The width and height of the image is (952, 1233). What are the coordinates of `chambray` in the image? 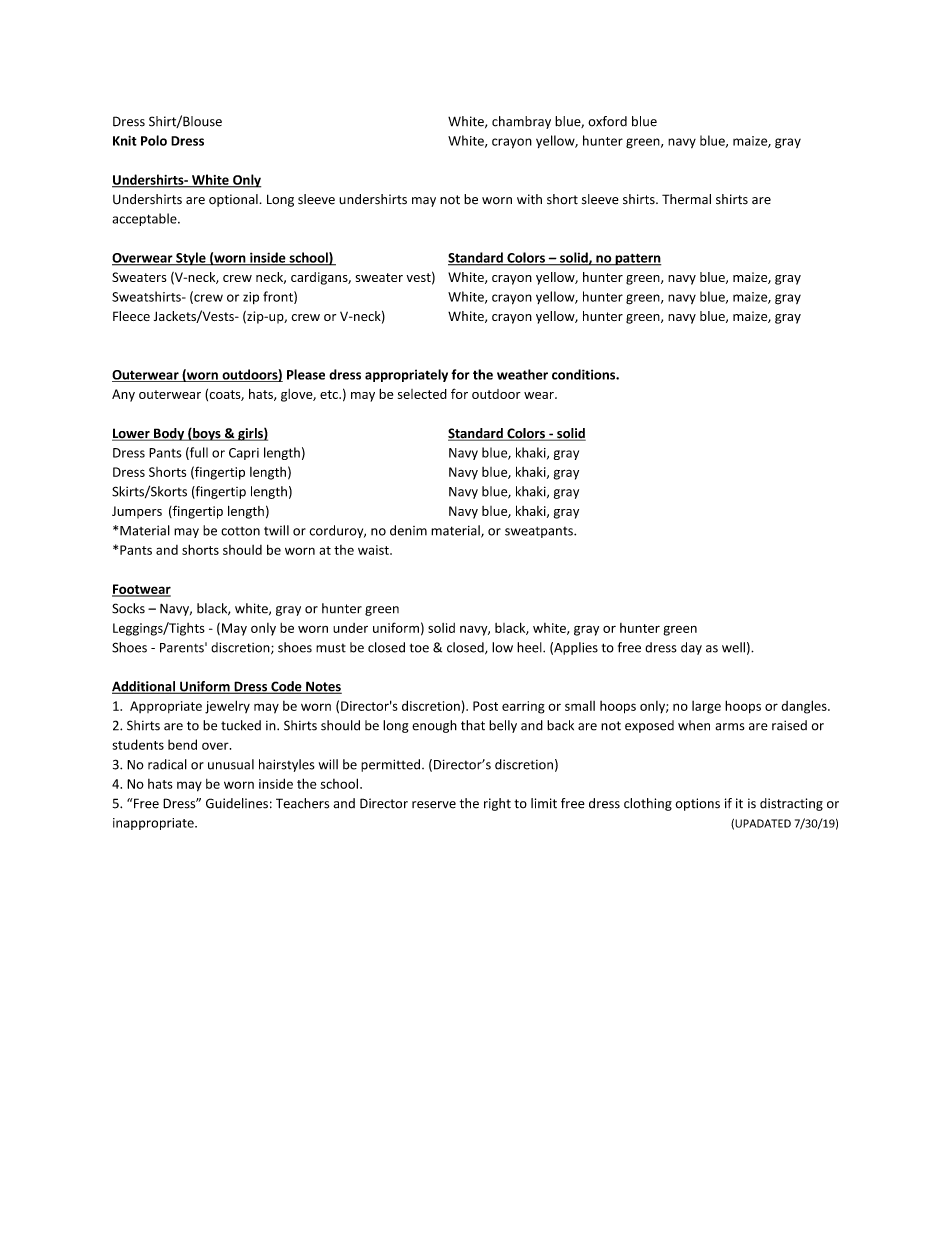 It's located at (521, 122).
